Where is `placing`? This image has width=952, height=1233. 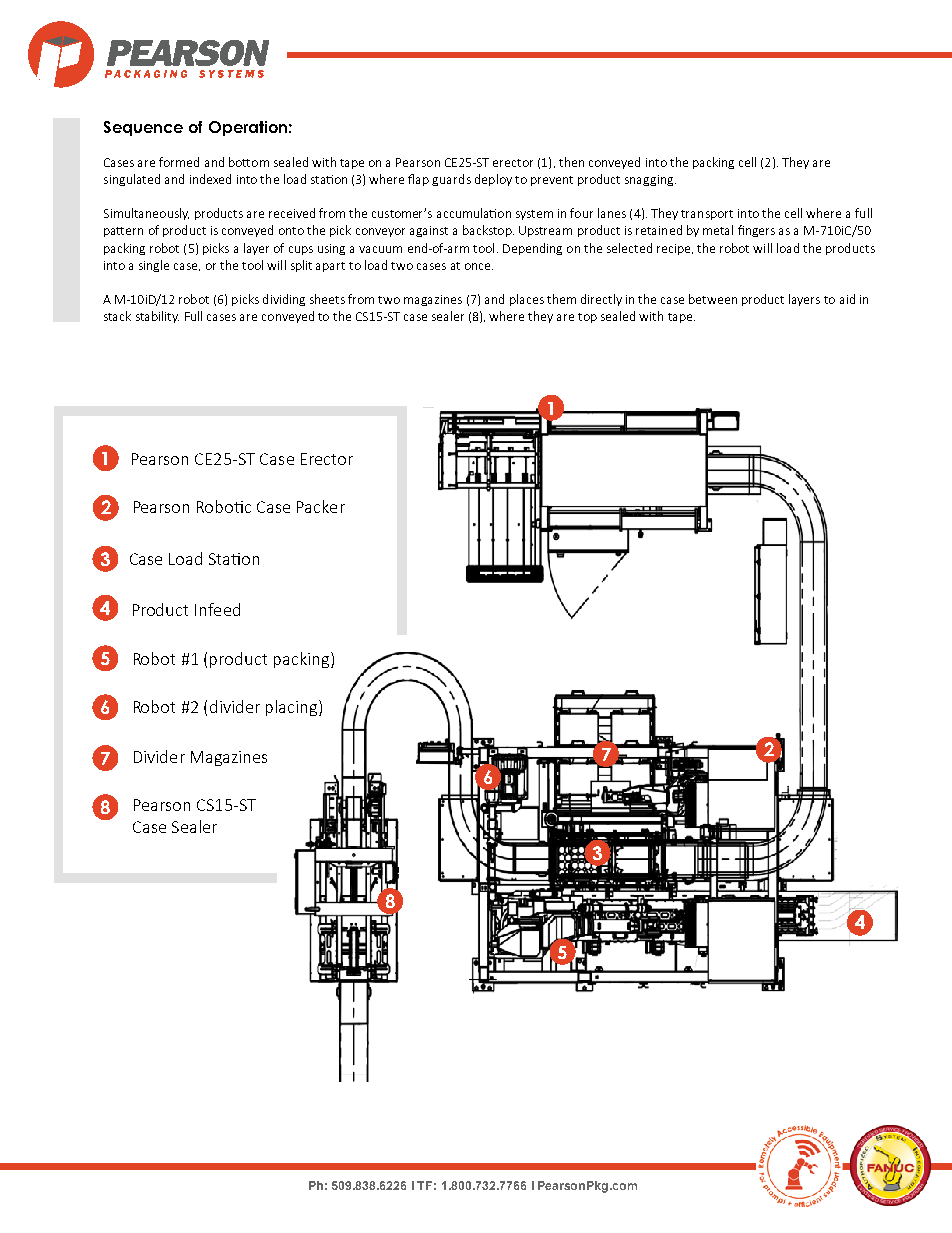 placing is located at coordinates (293, 708).
